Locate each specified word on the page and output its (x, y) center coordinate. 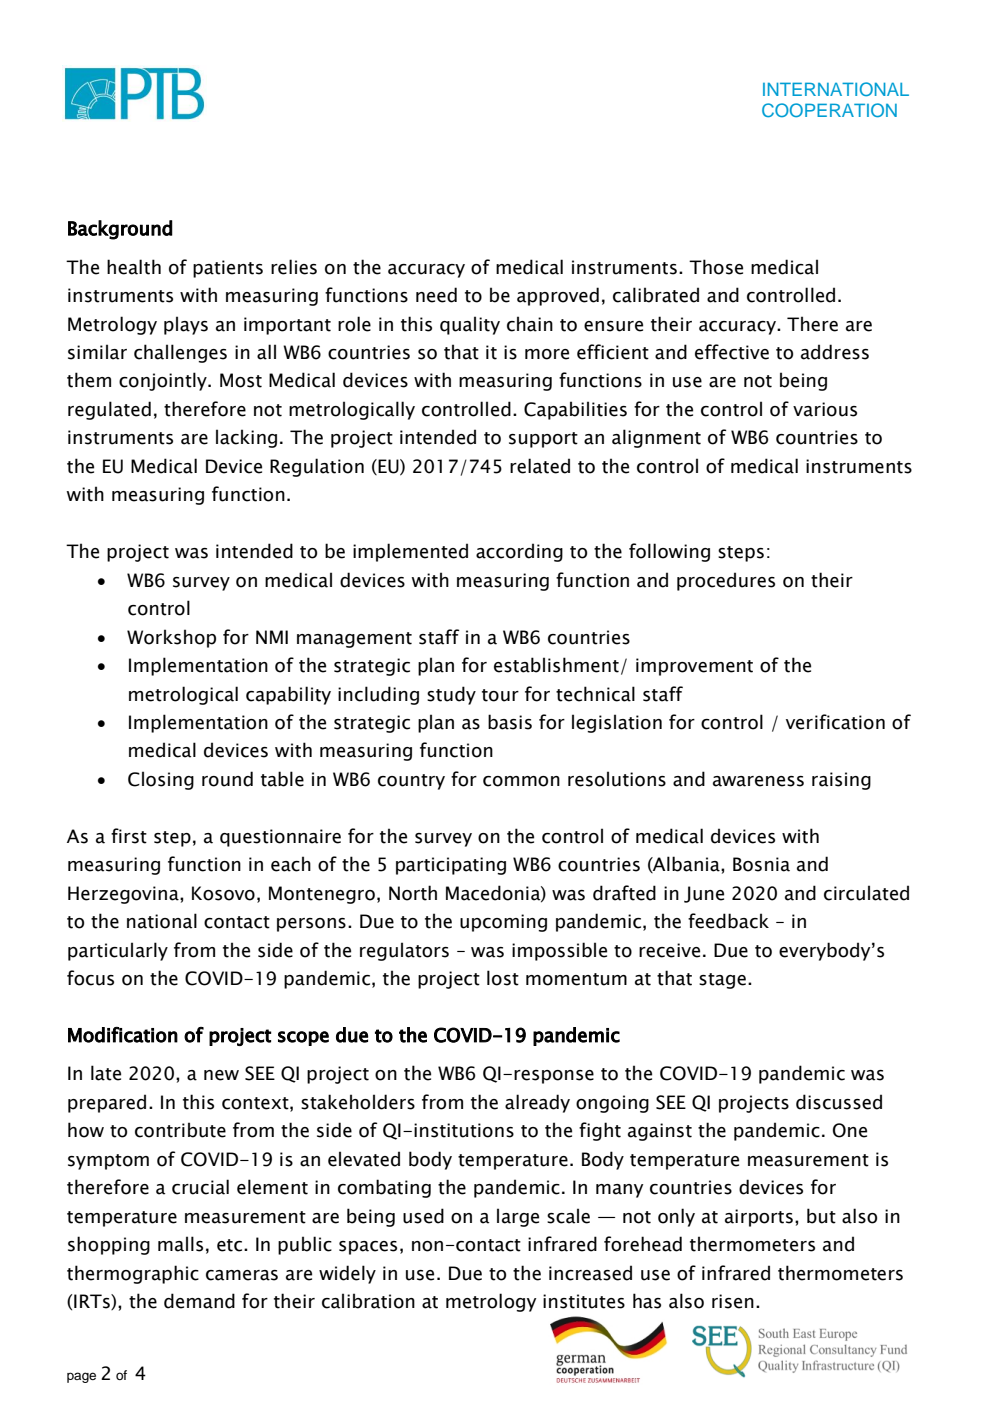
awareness (758, 781)
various (825, 409)
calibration (368, 1301)
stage (722, 981)
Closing (161, 780)
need (436, 295)
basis (510, 722)
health (134, 267)
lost (503, 978)
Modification (123, 1035)
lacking (246, 438)
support (543, 440)
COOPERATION (829, 110)
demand (199, 1301)
